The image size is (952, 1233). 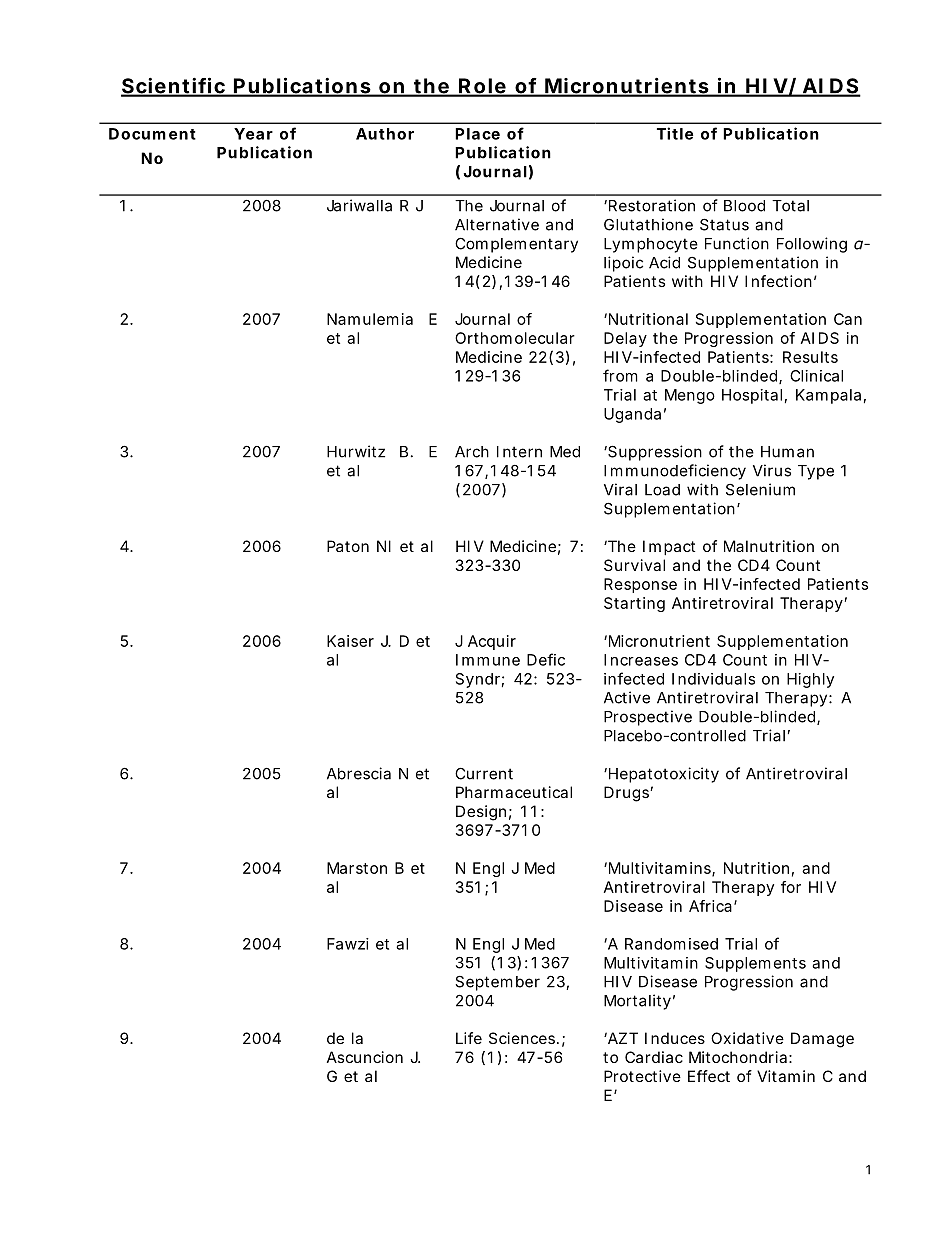 What do you see at coordinates (469, 1038) in the screenshot?
I see `Life` at bounding box center [469, 1038].
